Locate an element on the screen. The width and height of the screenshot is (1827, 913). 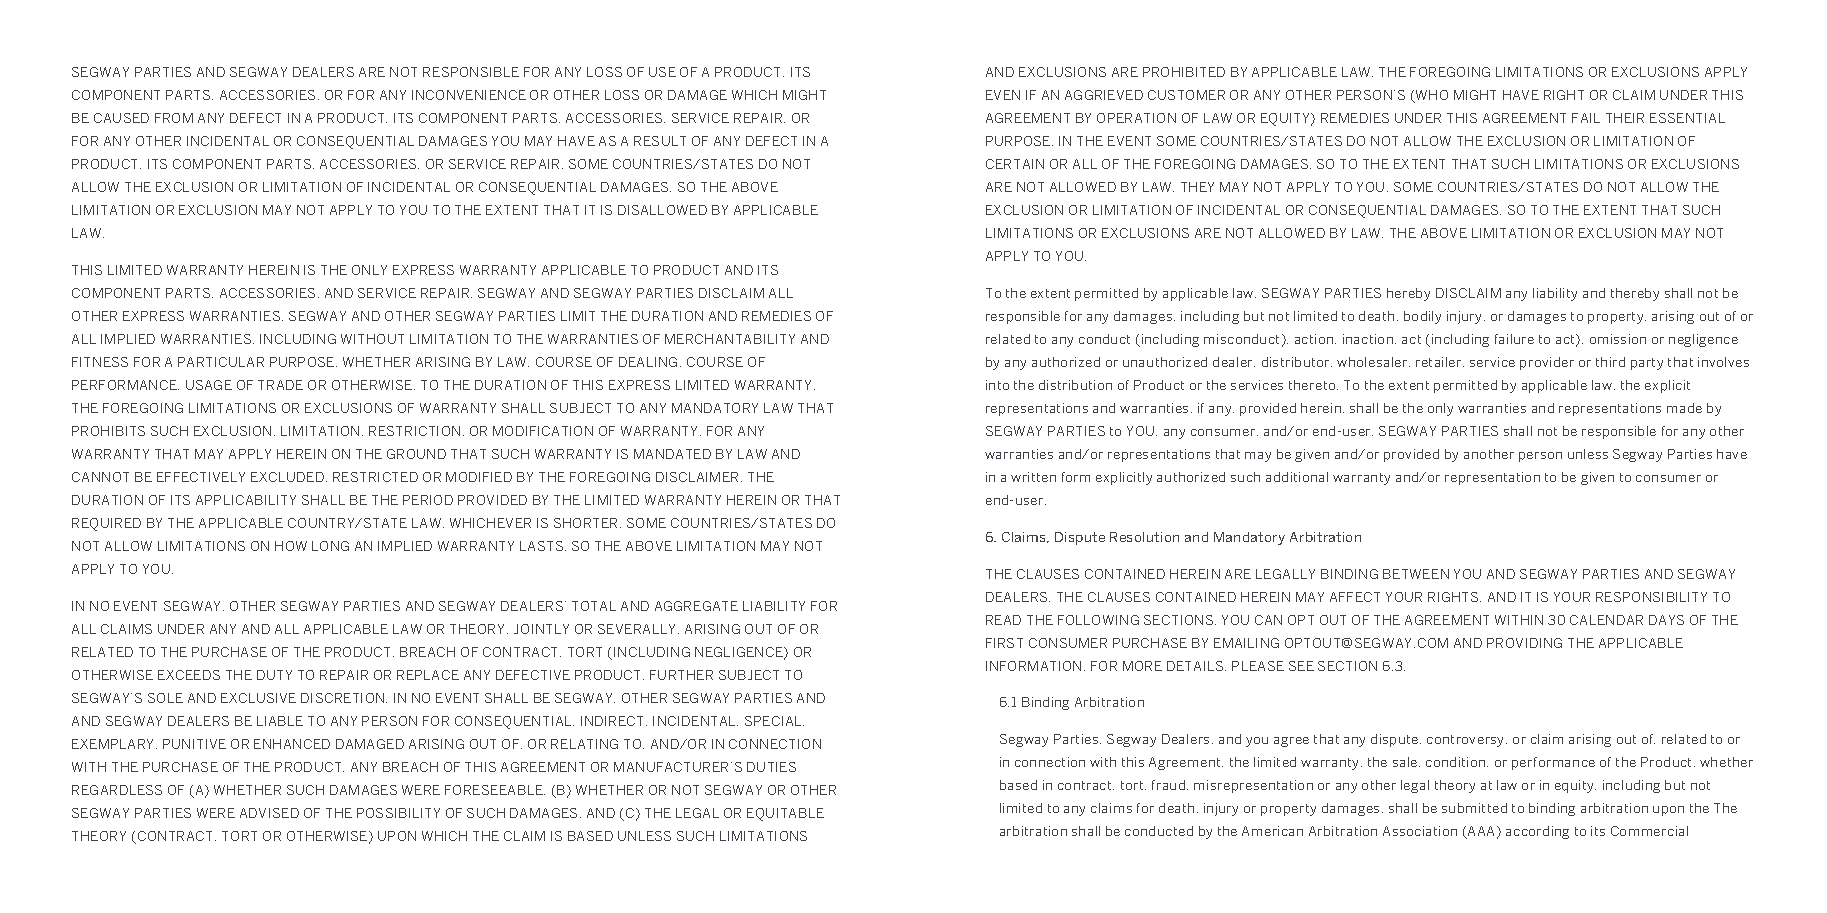
ADVISED is located at coordinates (269, 813).
